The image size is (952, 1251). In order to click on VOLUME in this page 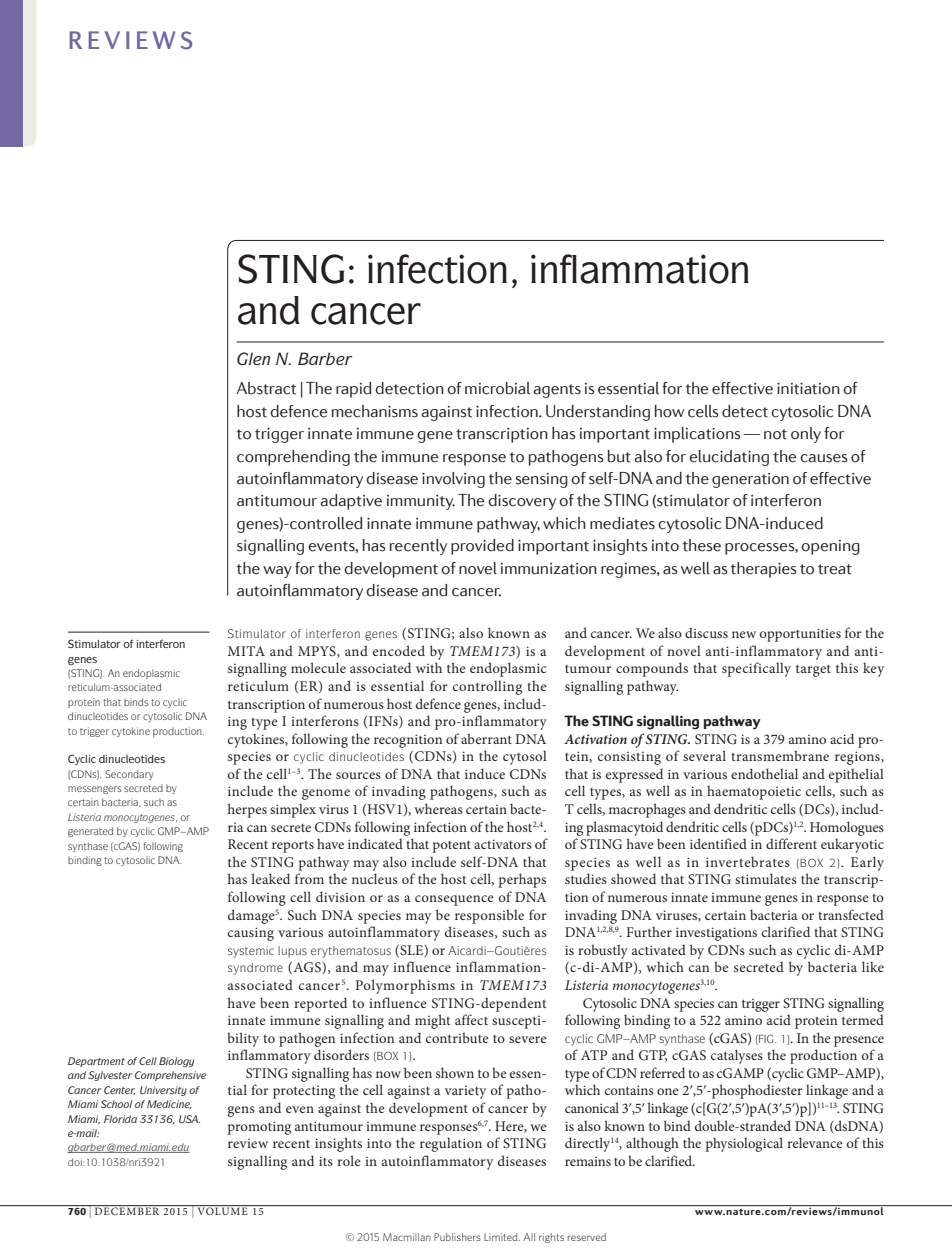, I will do `click(223, 1211)`.
